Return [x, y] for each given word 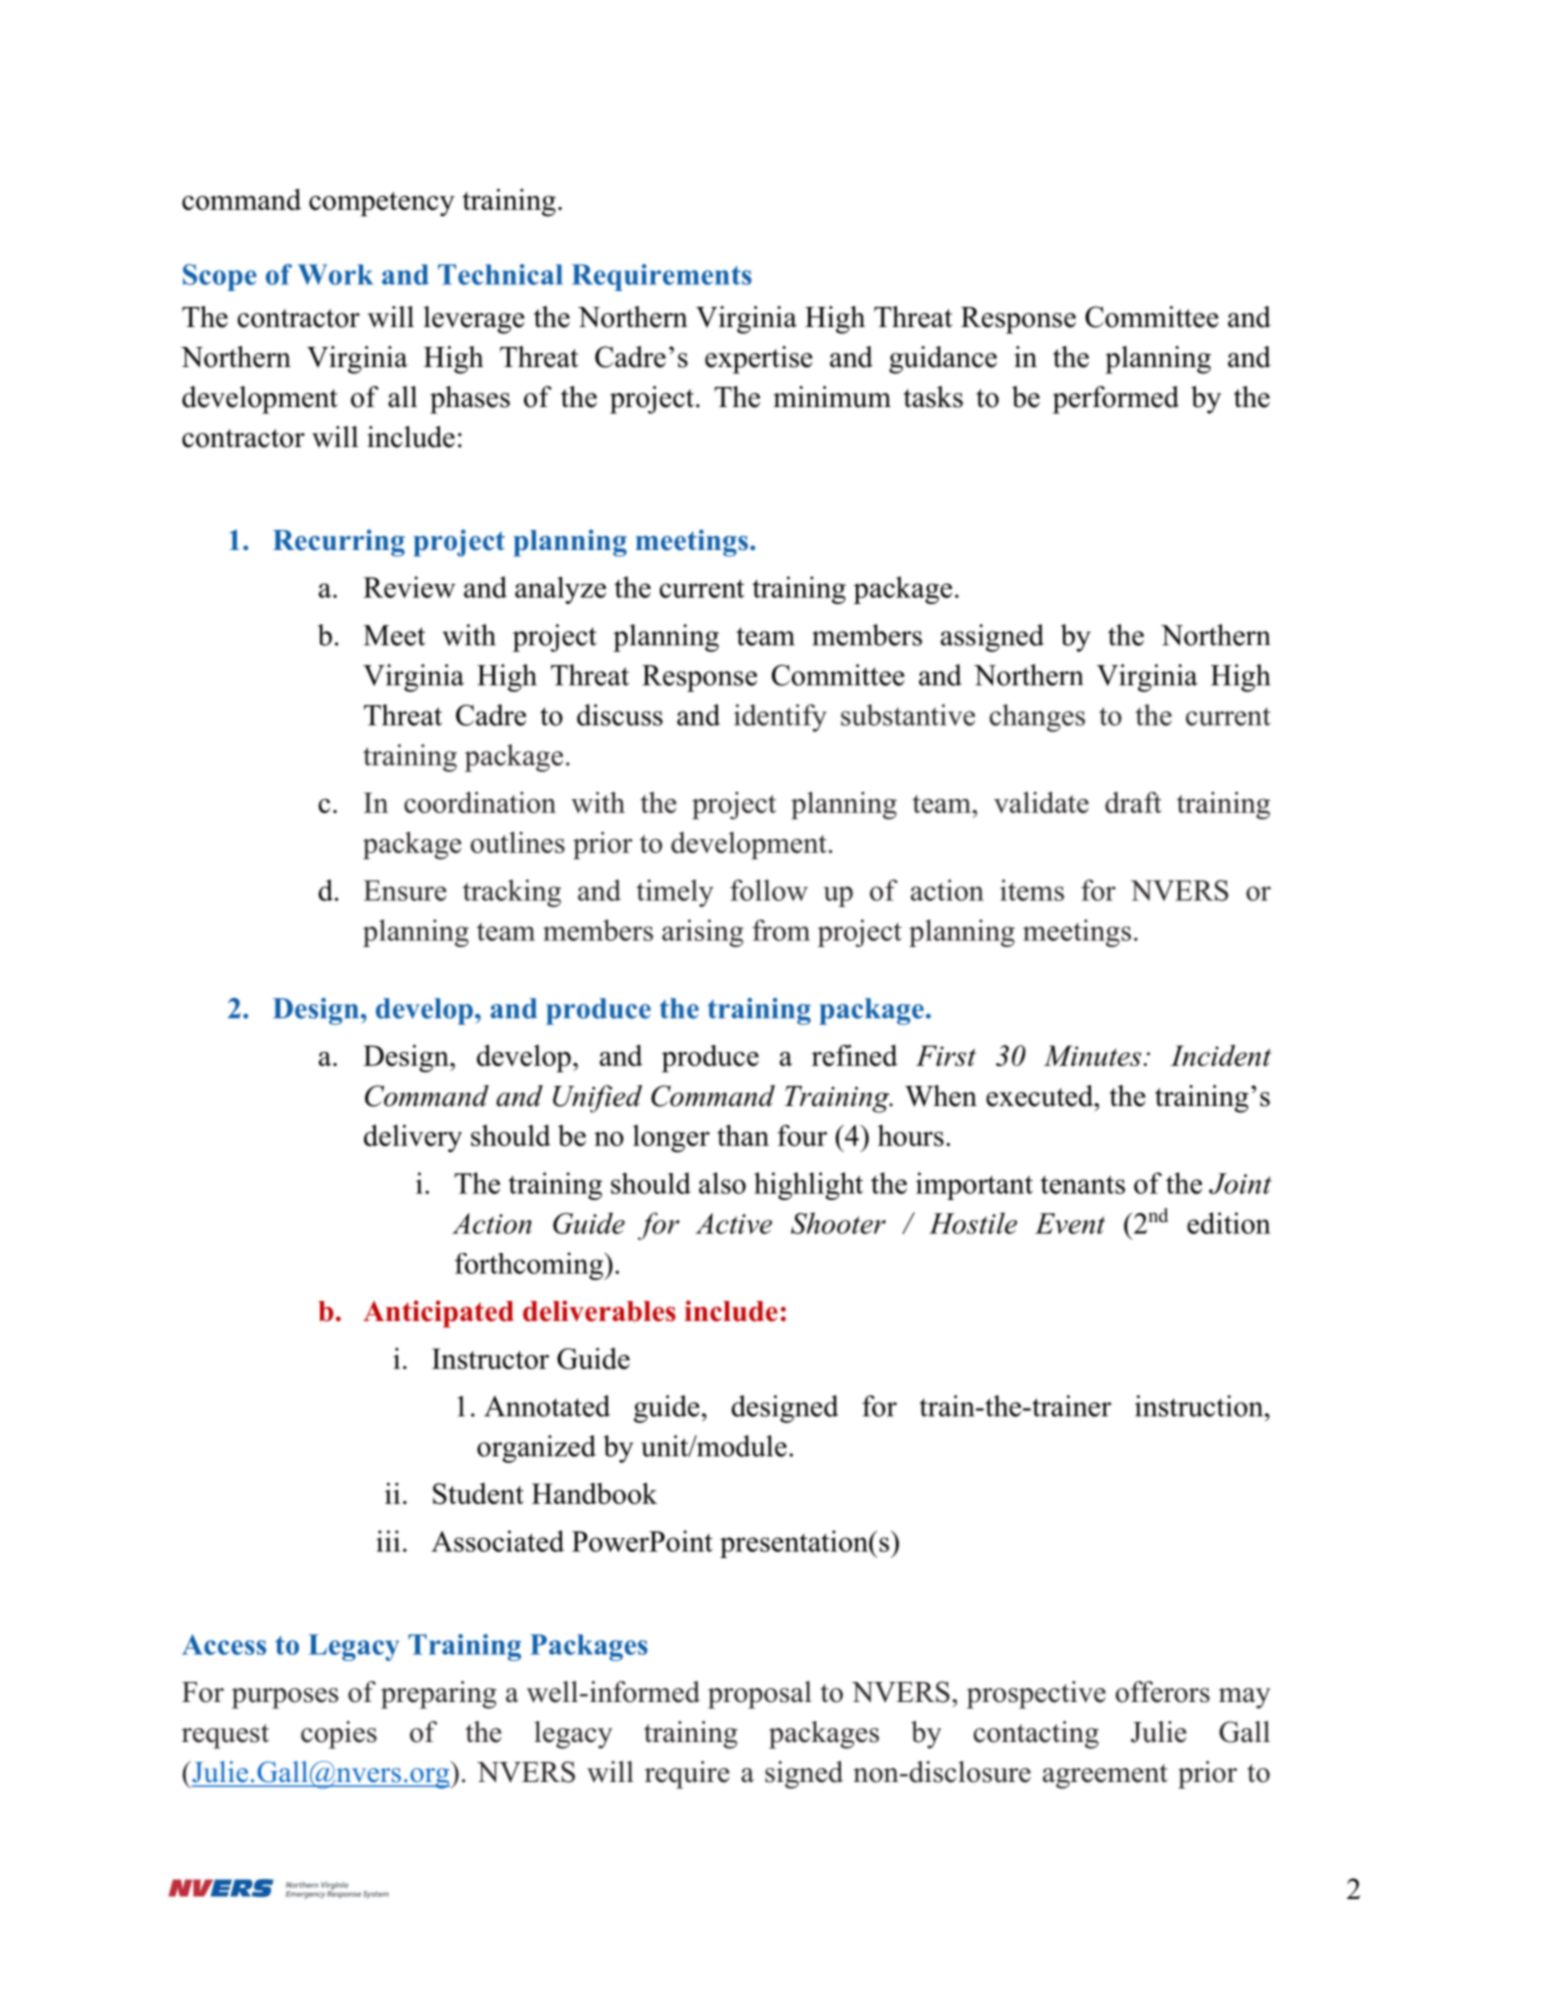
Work [336, 274]
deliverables [599, 1311]
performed [1116, 400]
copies [339, 1735]
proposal [760, 1695]
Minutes [1092, 1055]
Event [1070, 1223]
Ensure [405, 890]
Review [409, 587]
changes [1037, 718]
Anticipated [438, 1314]
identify [780, 718]
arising [703, 933]
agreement [1105, 1776]
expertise [759, 360]
